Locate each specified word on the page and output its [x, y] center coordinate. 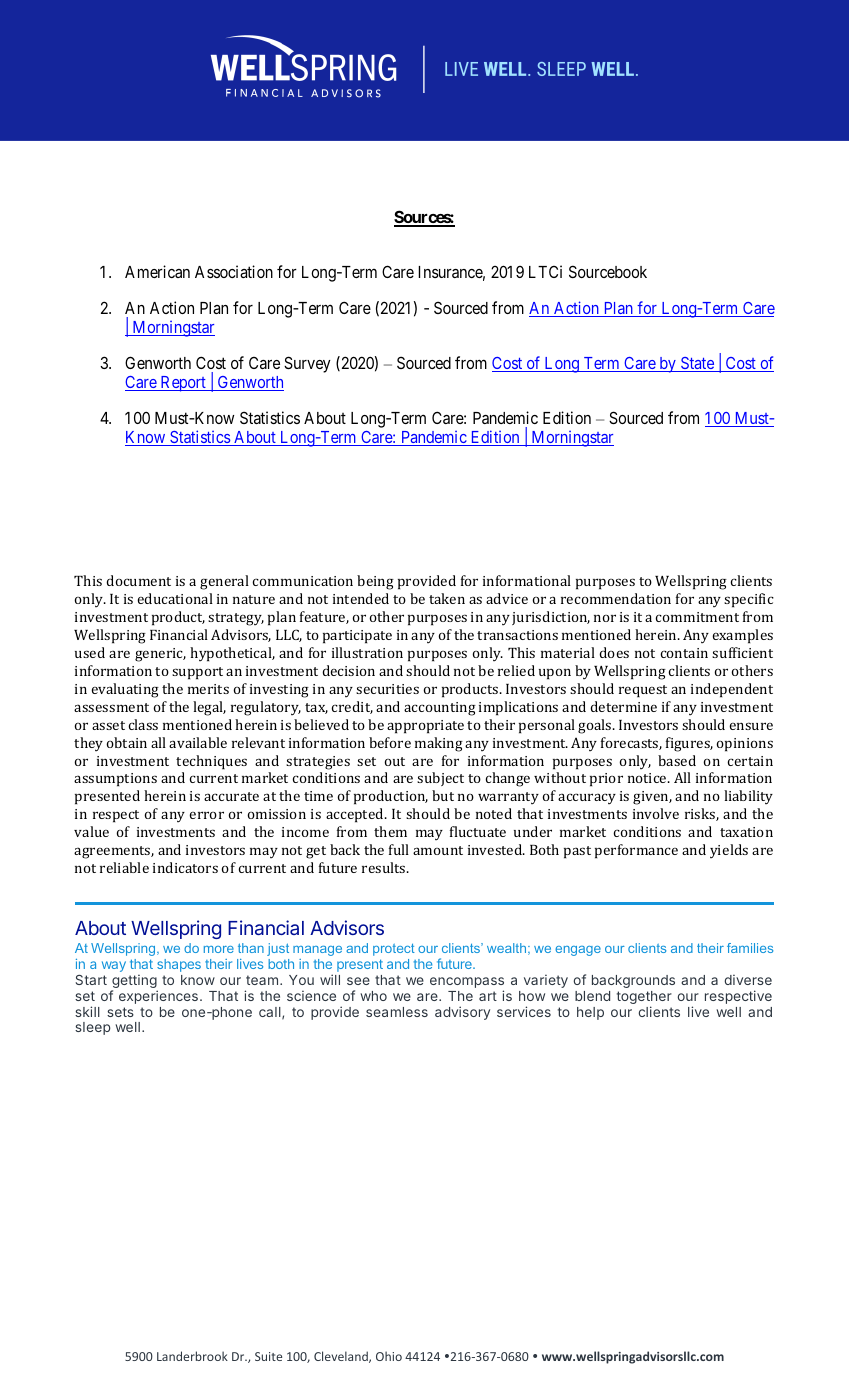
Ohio [389, 1356]
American [157, 271]
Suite [268, 1356]
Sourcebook [608, 271]
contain [684, 653]
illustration [367, 652]
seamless [397, 1012]
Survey [307, 364]
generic [160, 655]
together [644, 999]
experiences [158, 997]
